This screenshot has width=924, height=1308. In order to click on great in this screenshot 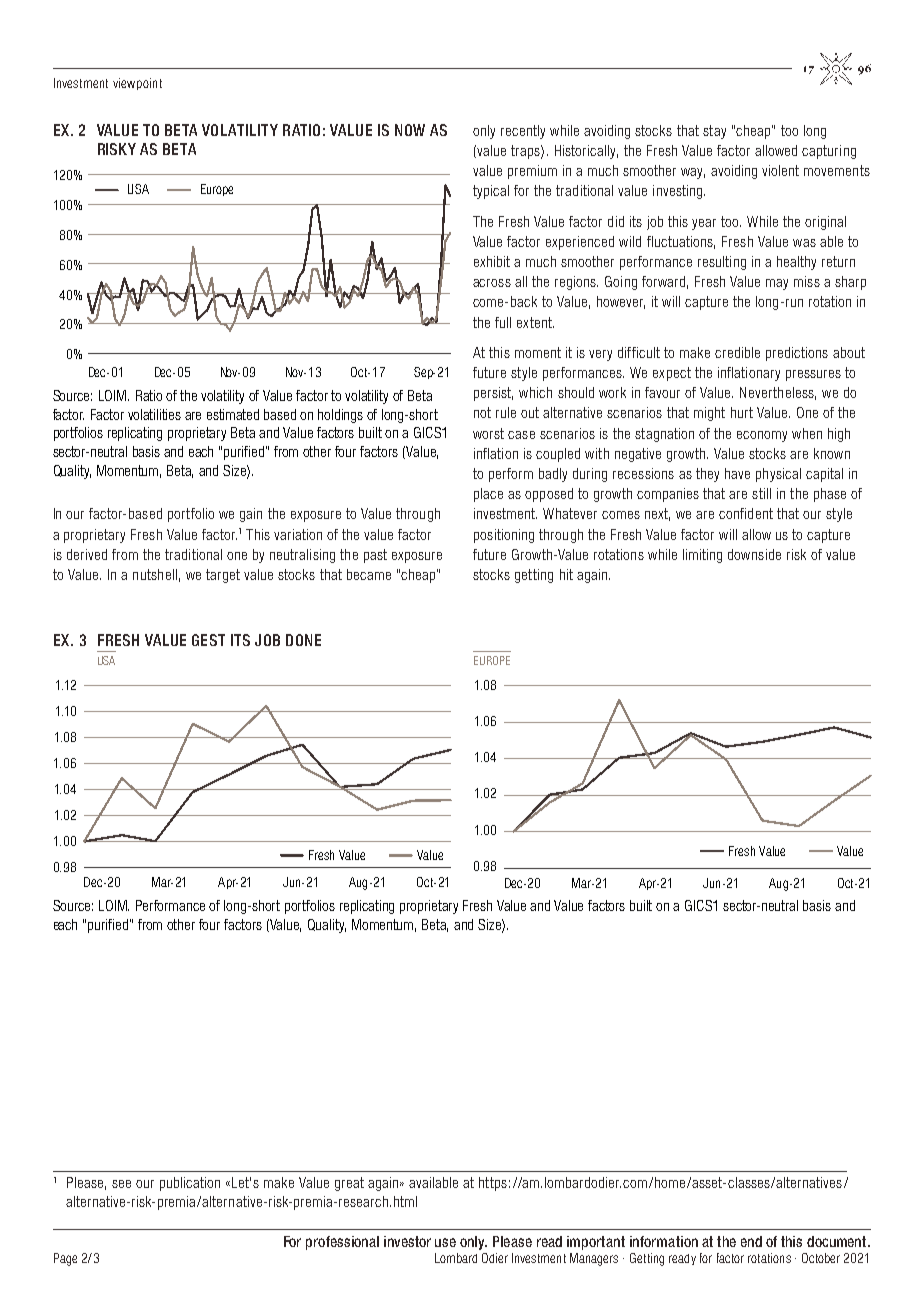, I will do `click(349, 1184)`.
